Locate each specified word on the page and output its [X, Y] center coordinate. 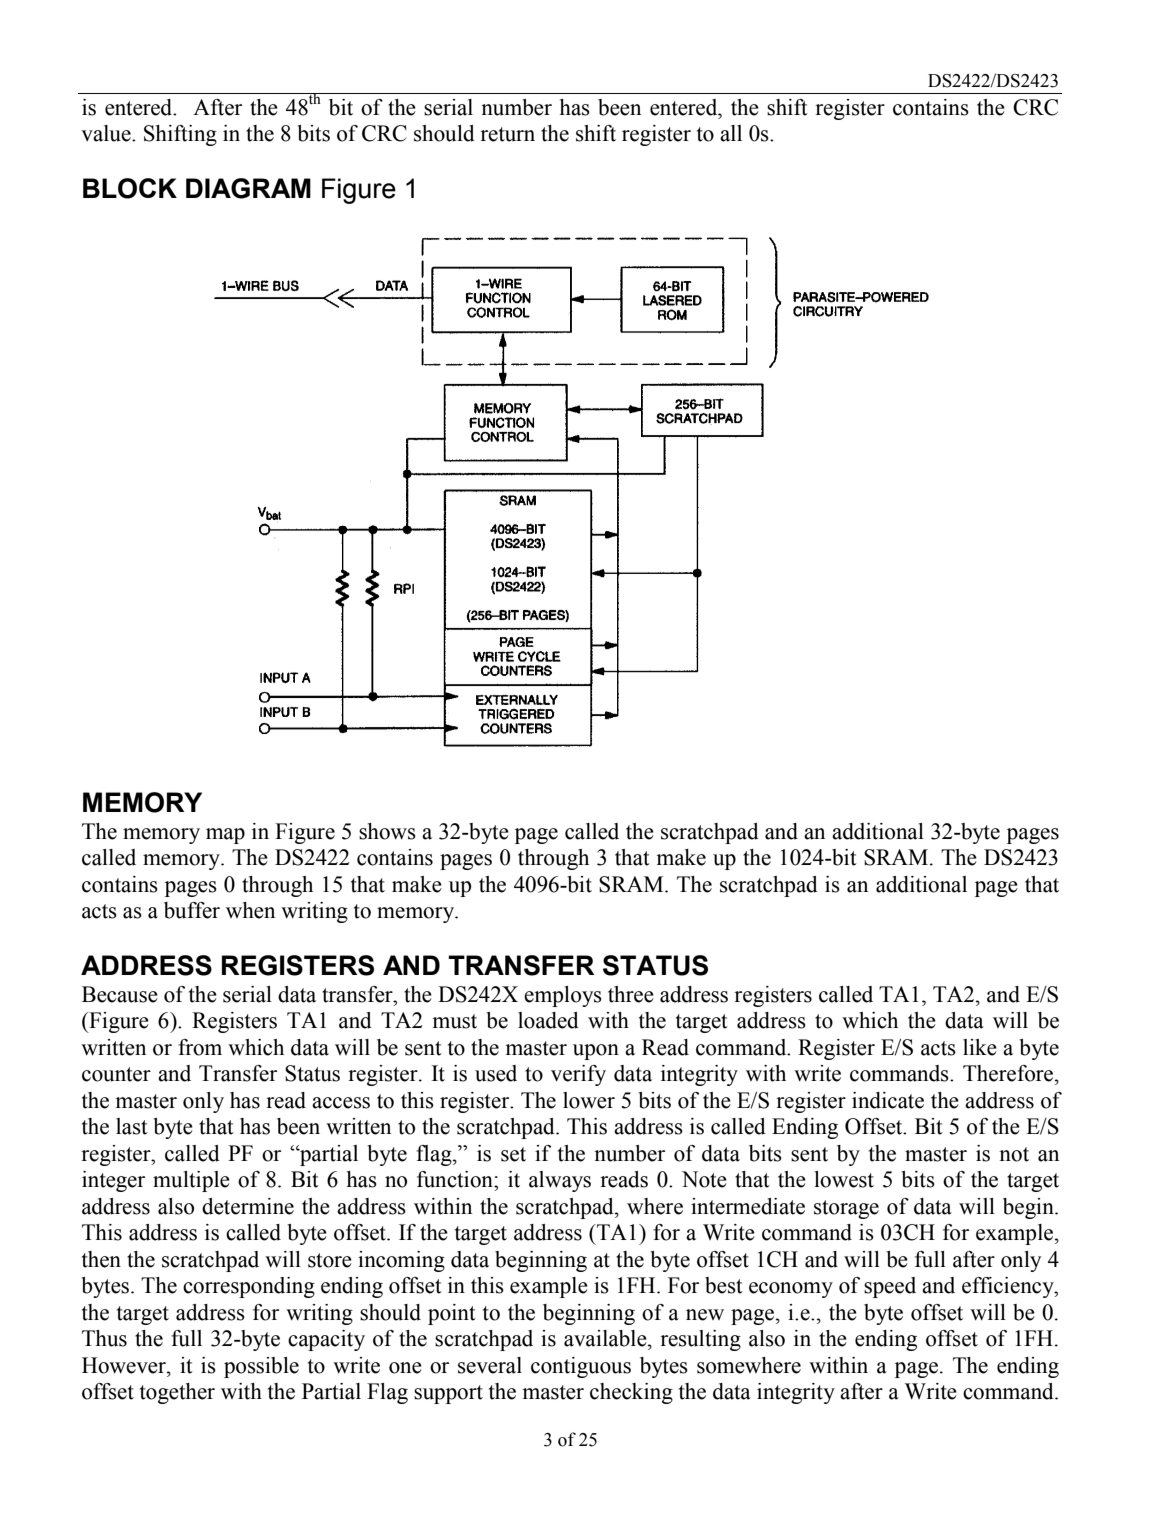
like [980, 1047]
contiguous [581, 1367]
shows [387, 831]
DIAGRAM [248, 188]
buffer [192, 910]
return [507, 134]
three [631, 994]
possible [261, 1367]
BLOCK [130, 188]
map [225, 836]
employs [563, 996]
